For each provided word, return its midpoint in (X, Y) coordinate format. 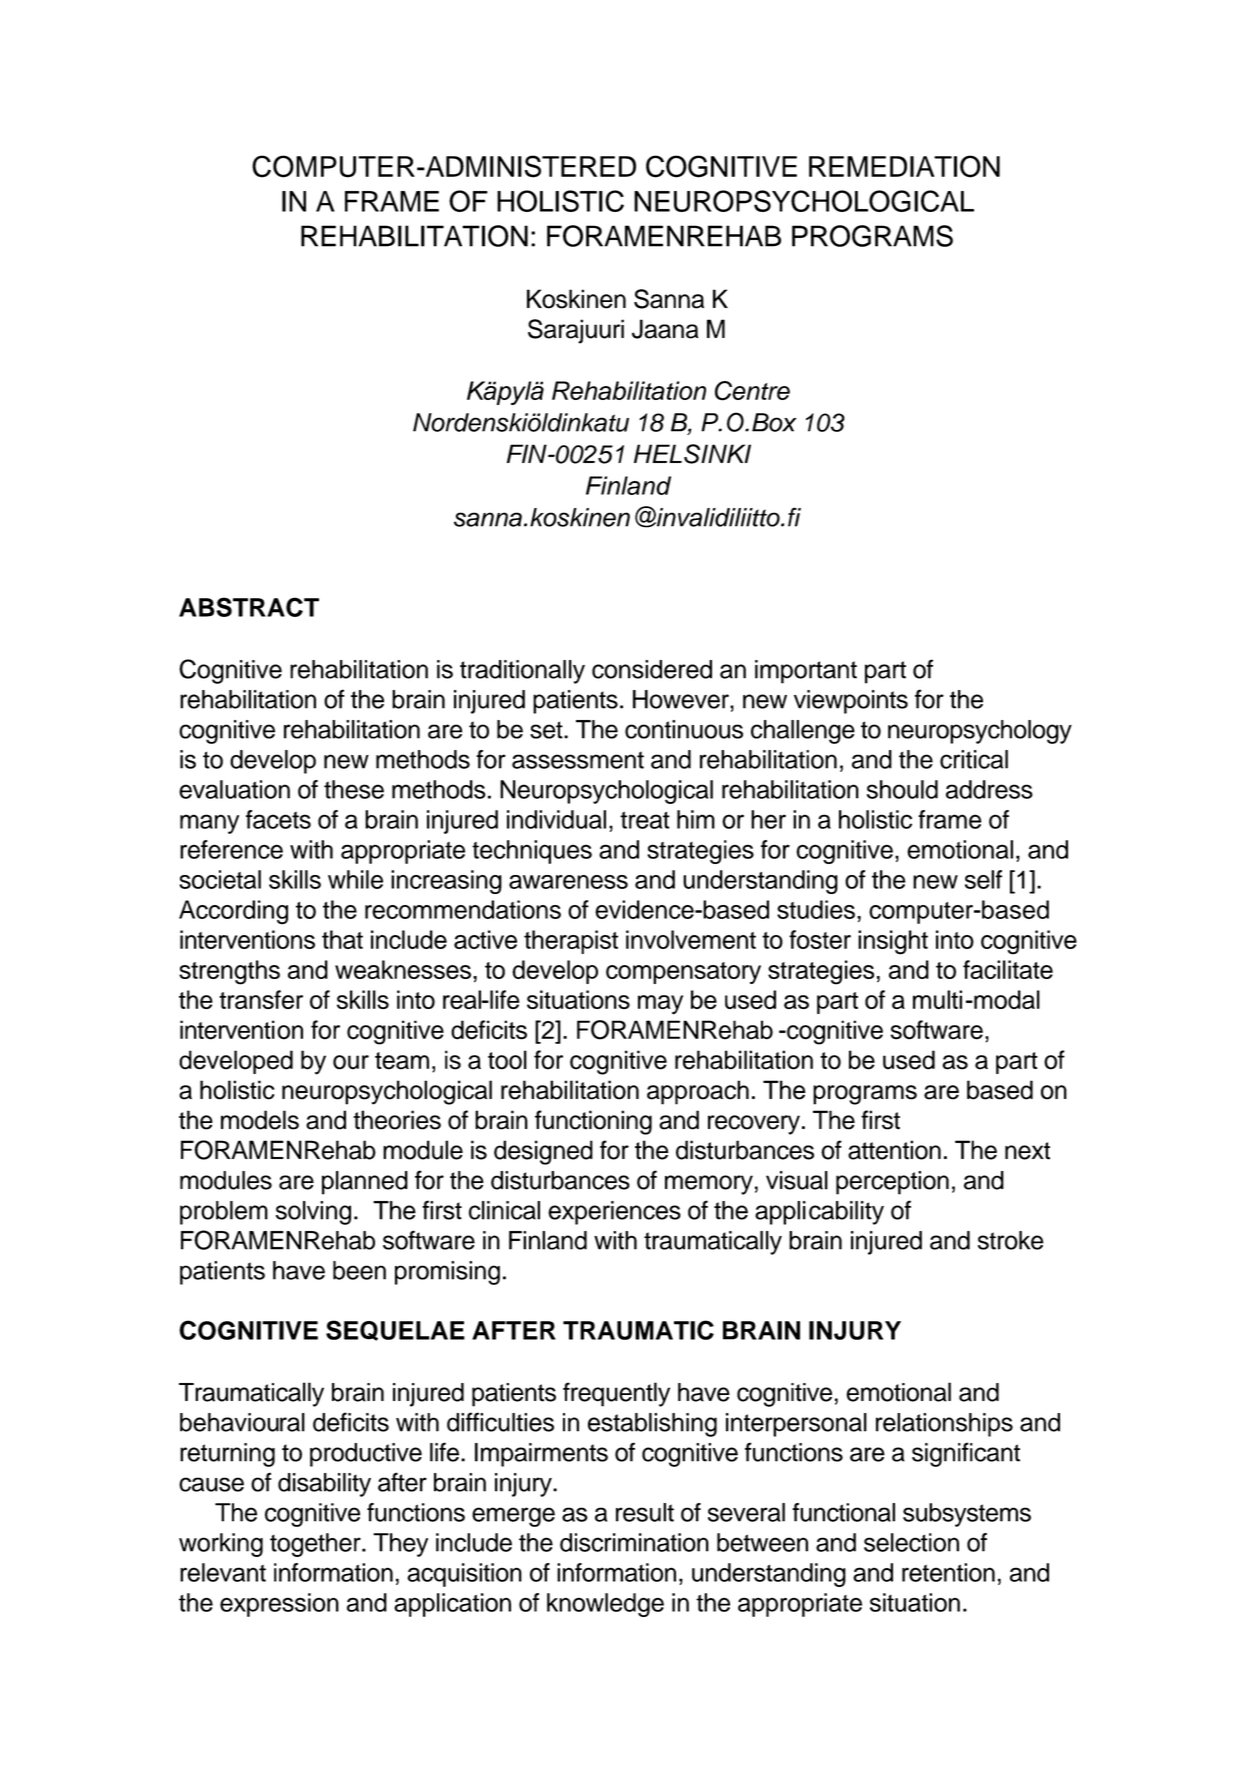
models (260, 1120)
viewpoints (851, 702)
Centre (752, 391)
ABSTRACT (249, 607)
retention (948, 1572)
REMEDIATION (904, 166)
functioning (593, 1122)
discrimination (634, 1542)
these (354, 789)
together (316, 1545)
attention (894, 1150)
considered (652, 669)
